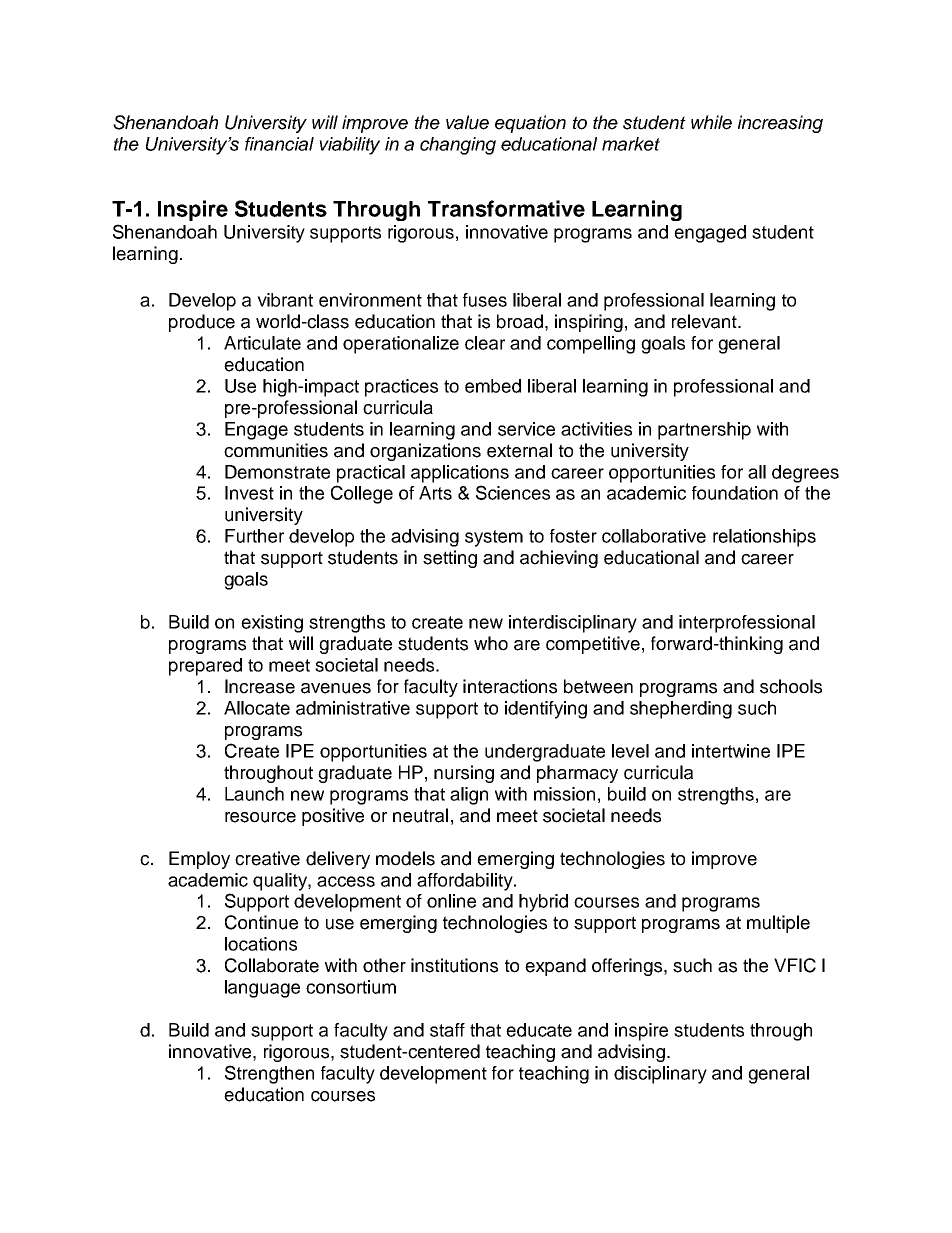 The width and height of the image is (952, 1233). Describe the element at coordinates (791, 686) in the image. I see `schools` at that location.
